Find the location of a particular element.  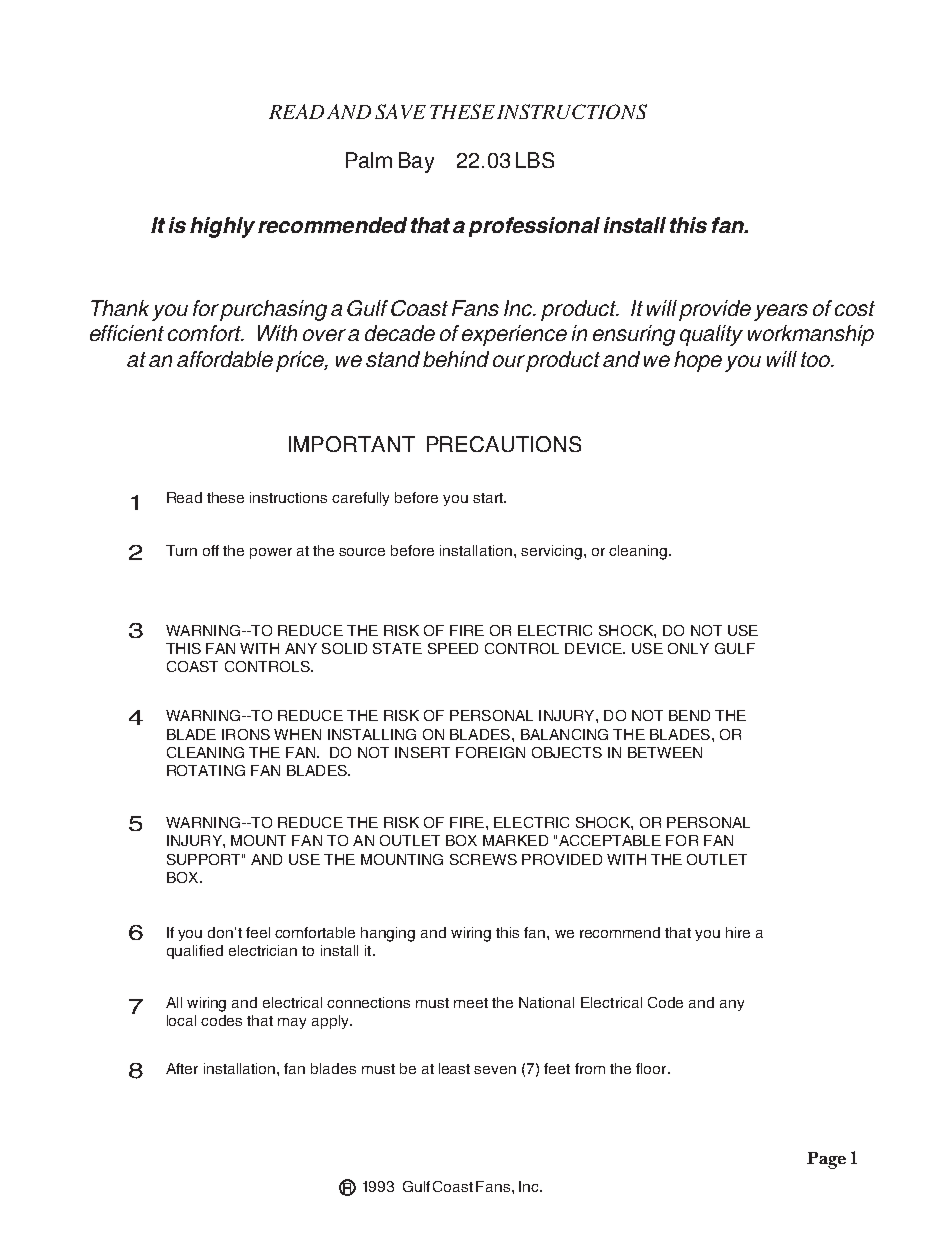

too is located at coordinates (816, 359).
